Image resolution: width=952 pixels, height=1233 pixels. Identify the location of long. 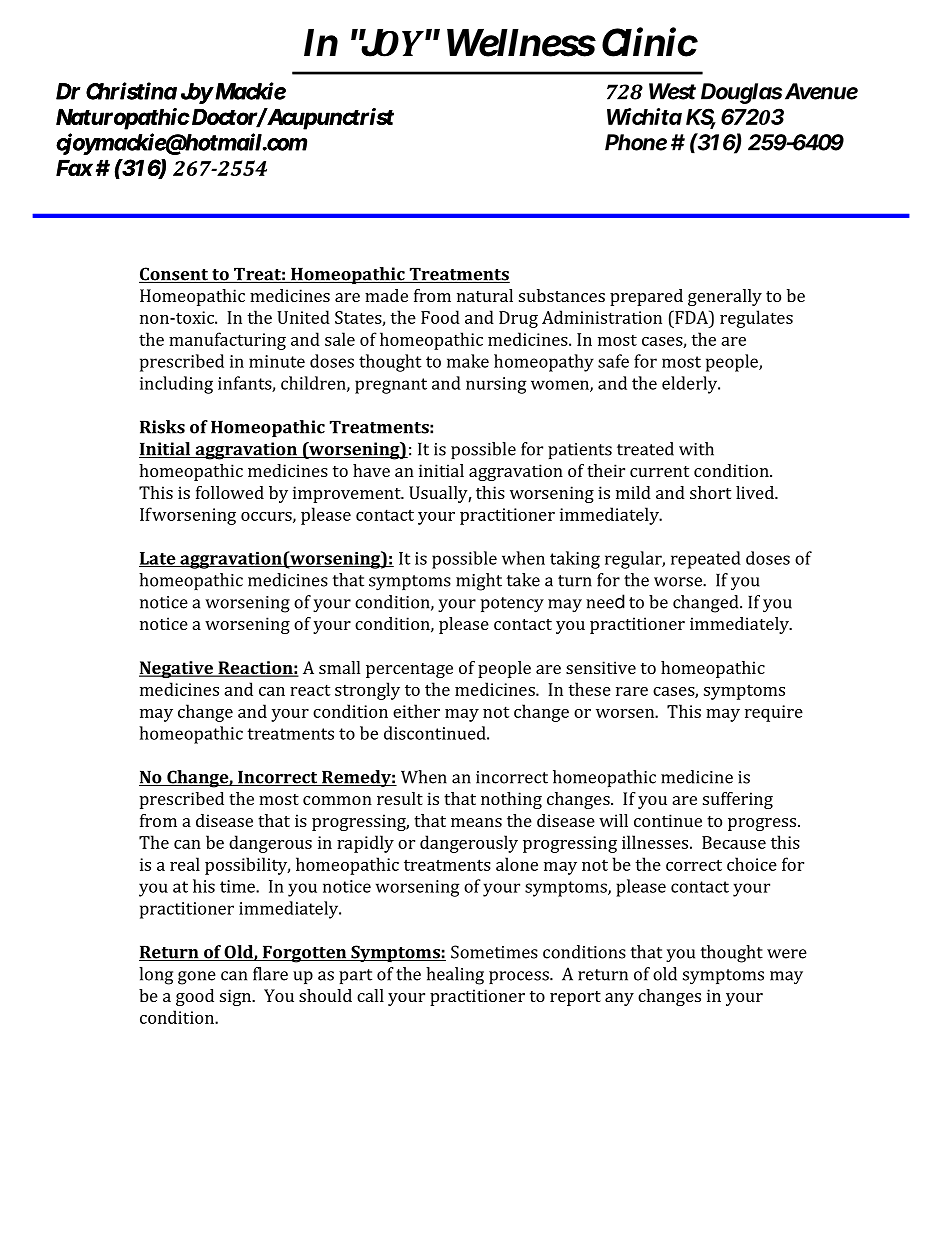
(156, 976).
